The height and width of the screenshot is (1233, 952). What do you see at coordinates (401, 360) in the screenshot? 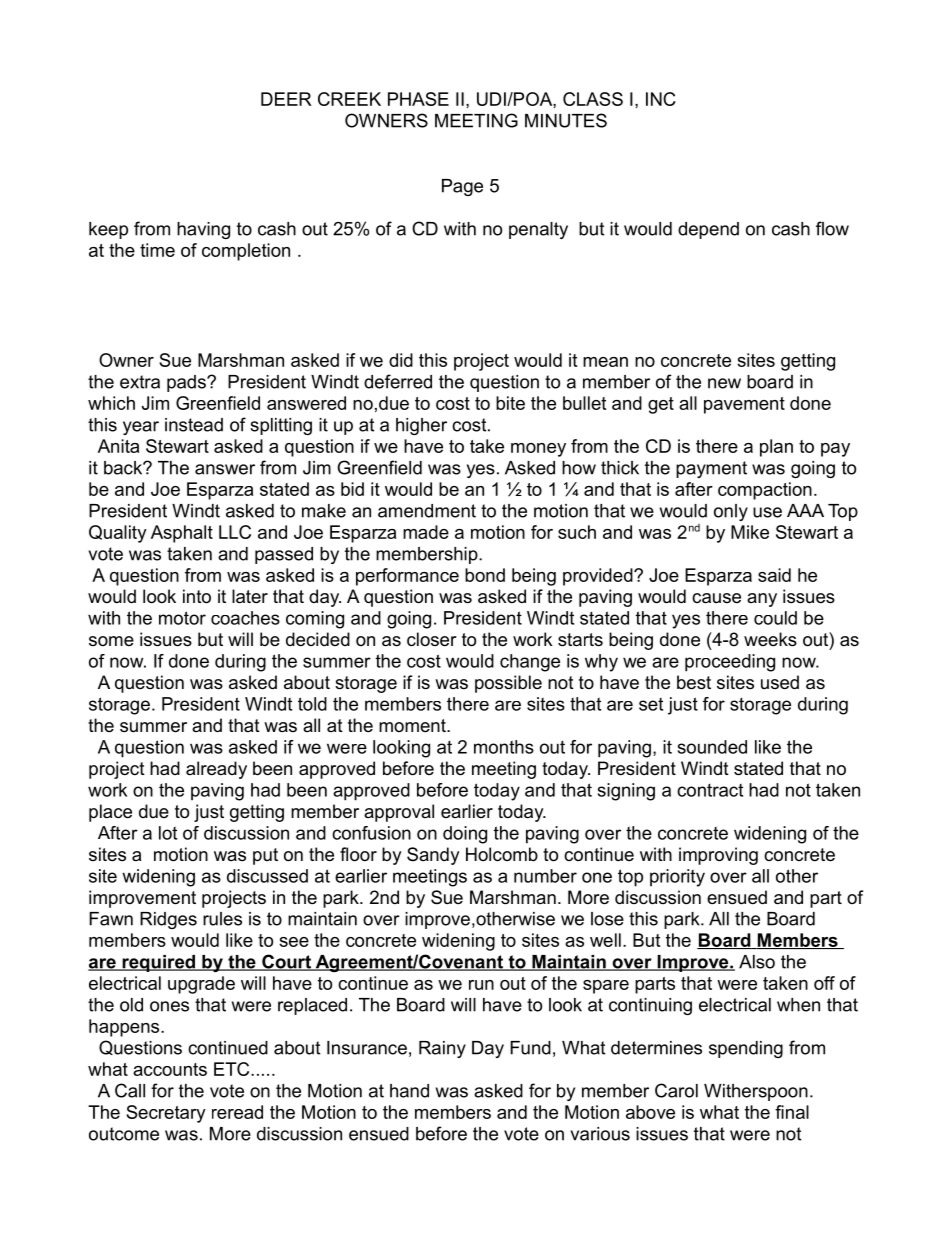
I see `did` at bounding box center [401, 360].
